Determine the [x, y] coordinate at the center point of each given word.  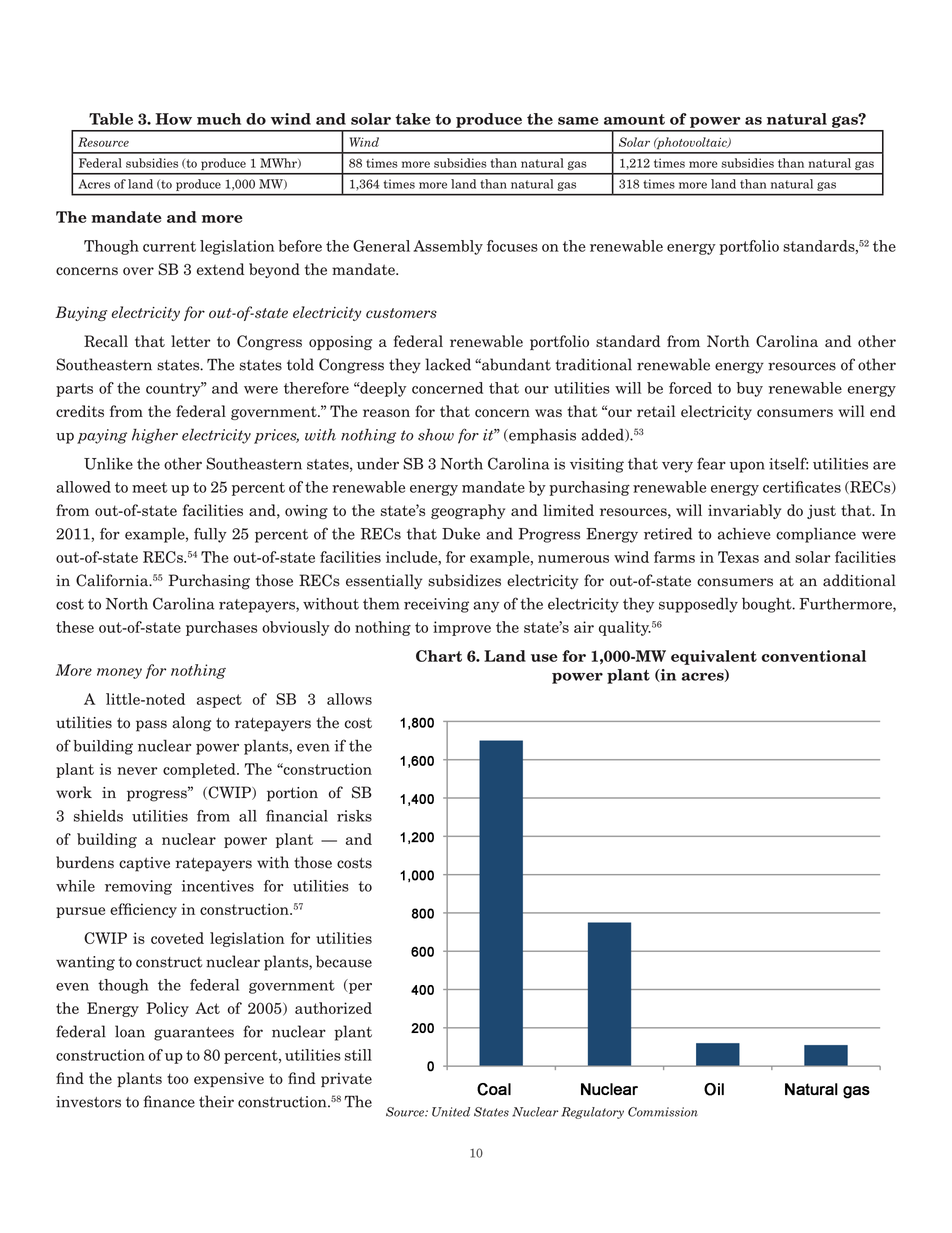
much [219, 119]
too [178, 1078]
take [413, 119]
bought [768, 605]
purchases [221, 628]
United [451, 1112]
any [486, 607]
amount [634, 119]
